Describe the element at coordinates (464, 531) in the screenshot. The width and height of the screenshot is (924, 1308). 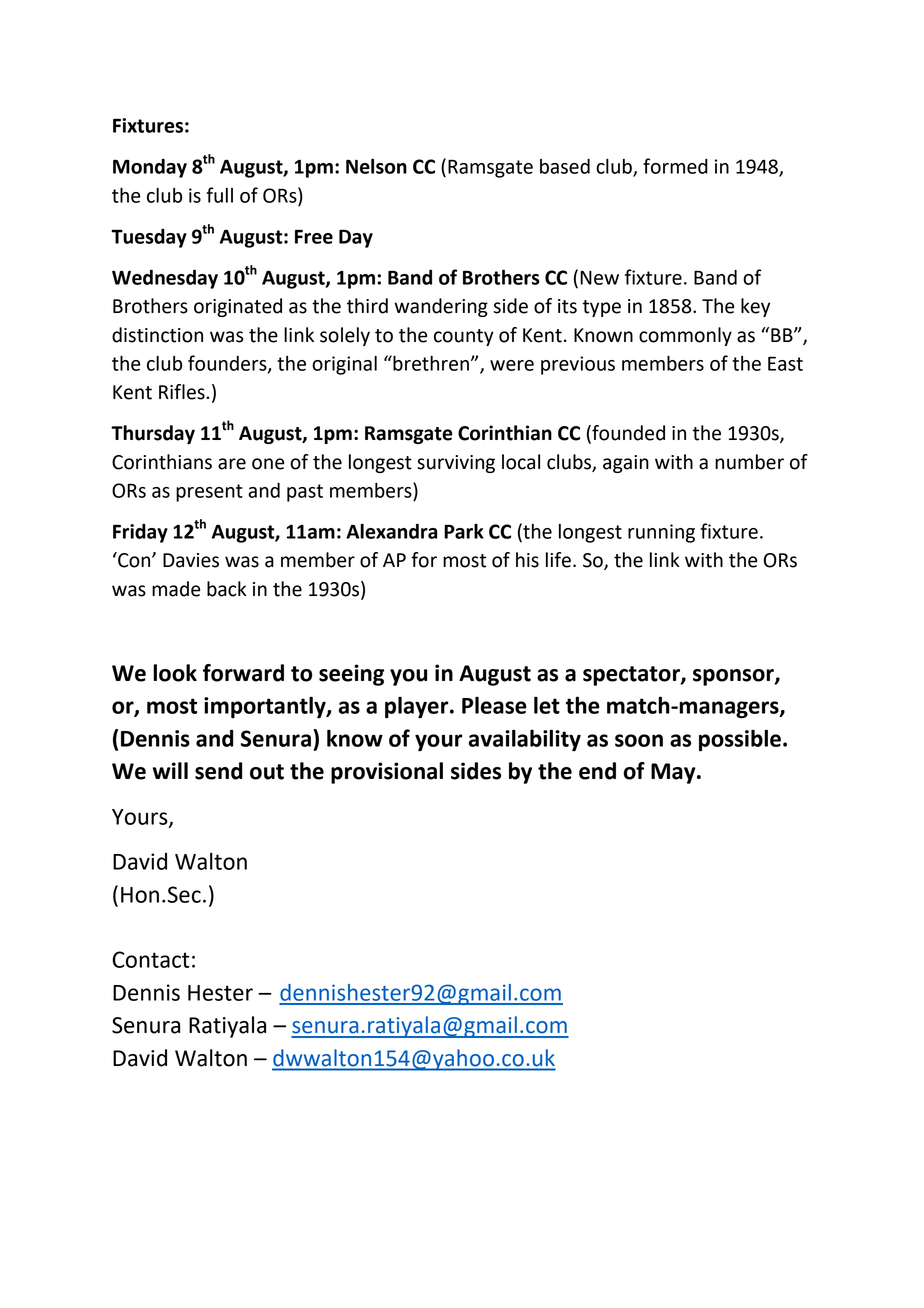
I see `Park` at that location.
